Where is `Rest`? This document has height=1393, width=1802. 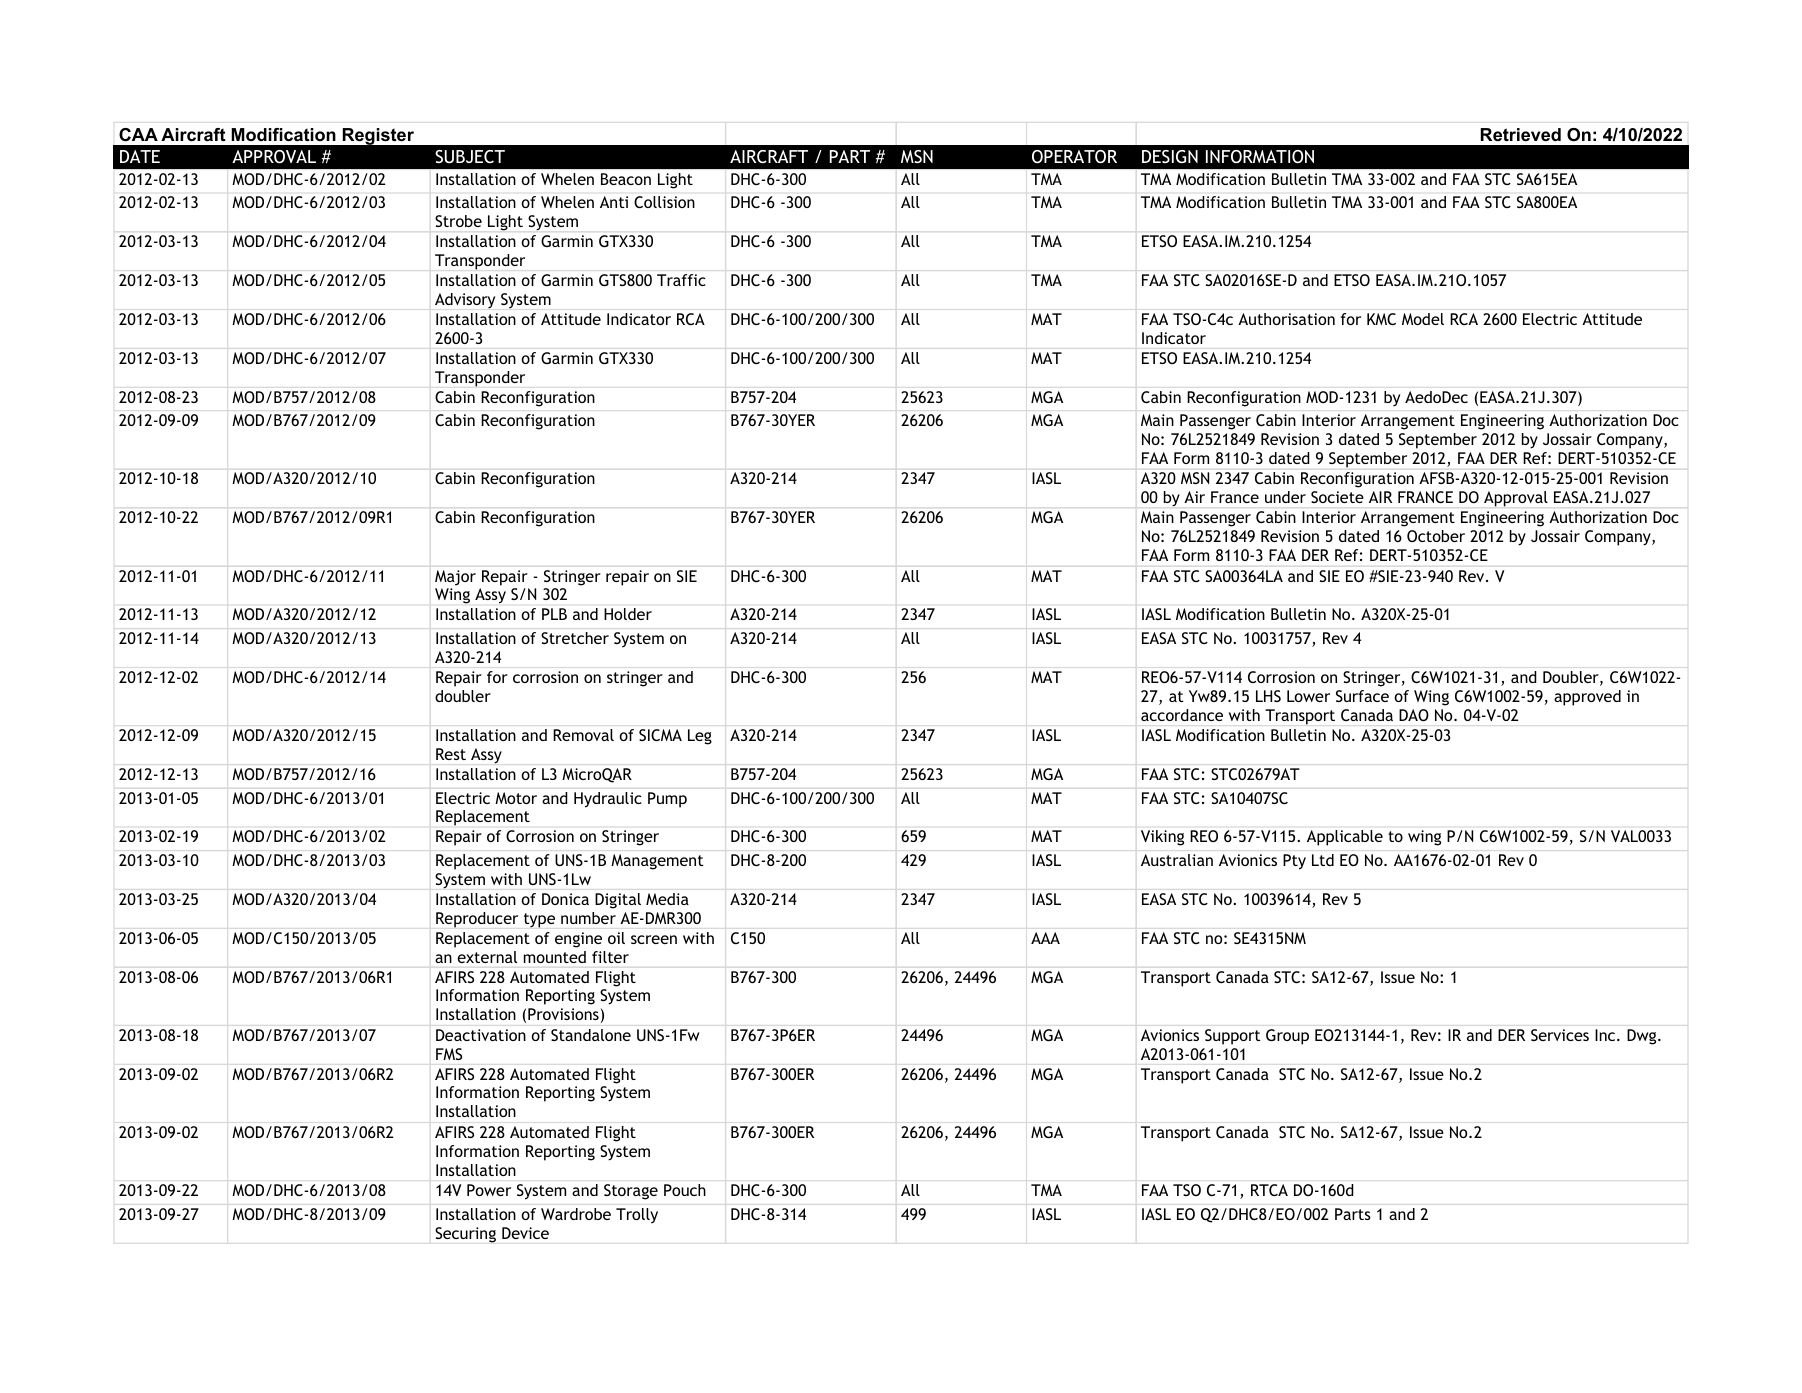 Rest is located at coordinates (451, 754).
